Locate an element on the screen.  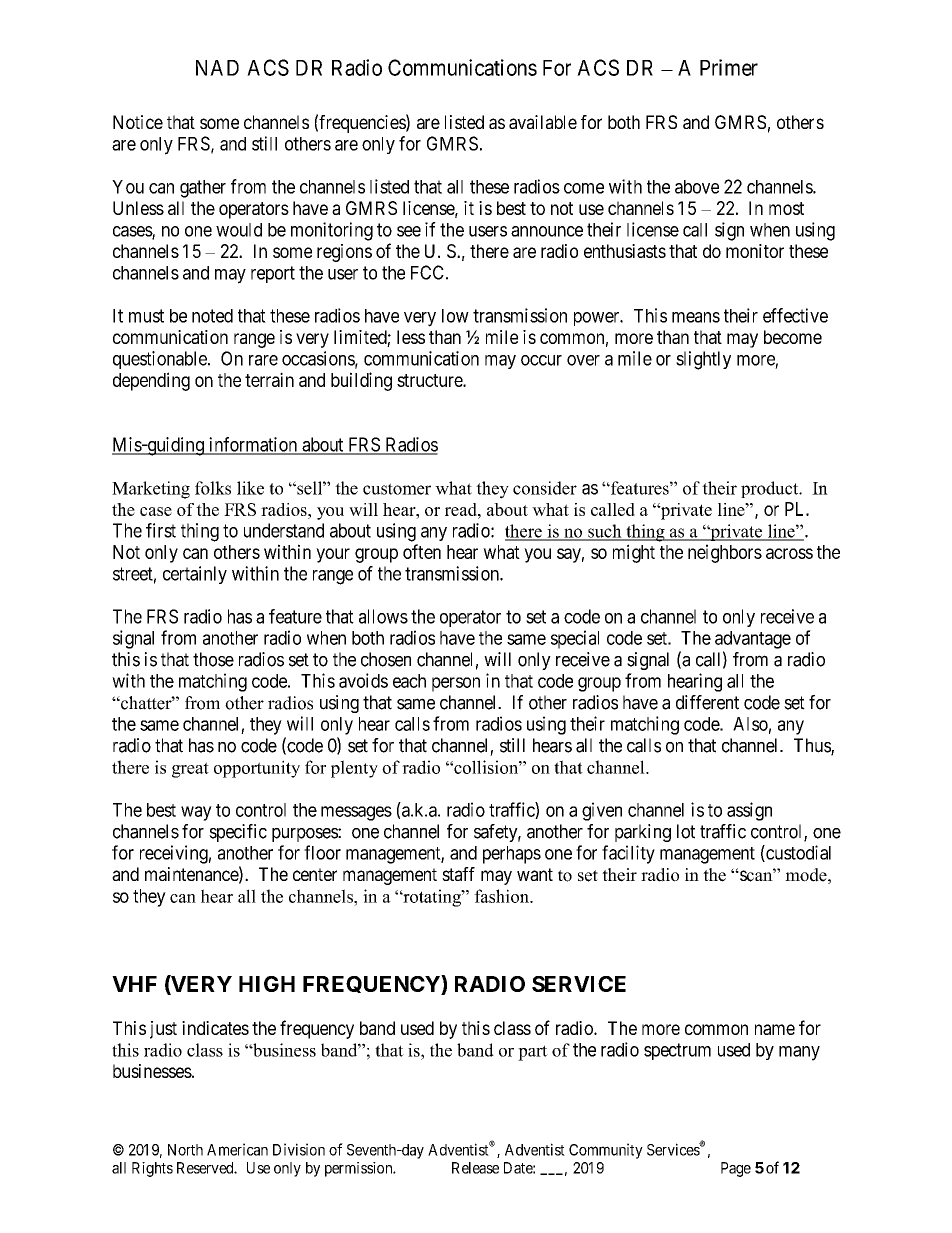
advantage is located at coordinates (753, 640).
